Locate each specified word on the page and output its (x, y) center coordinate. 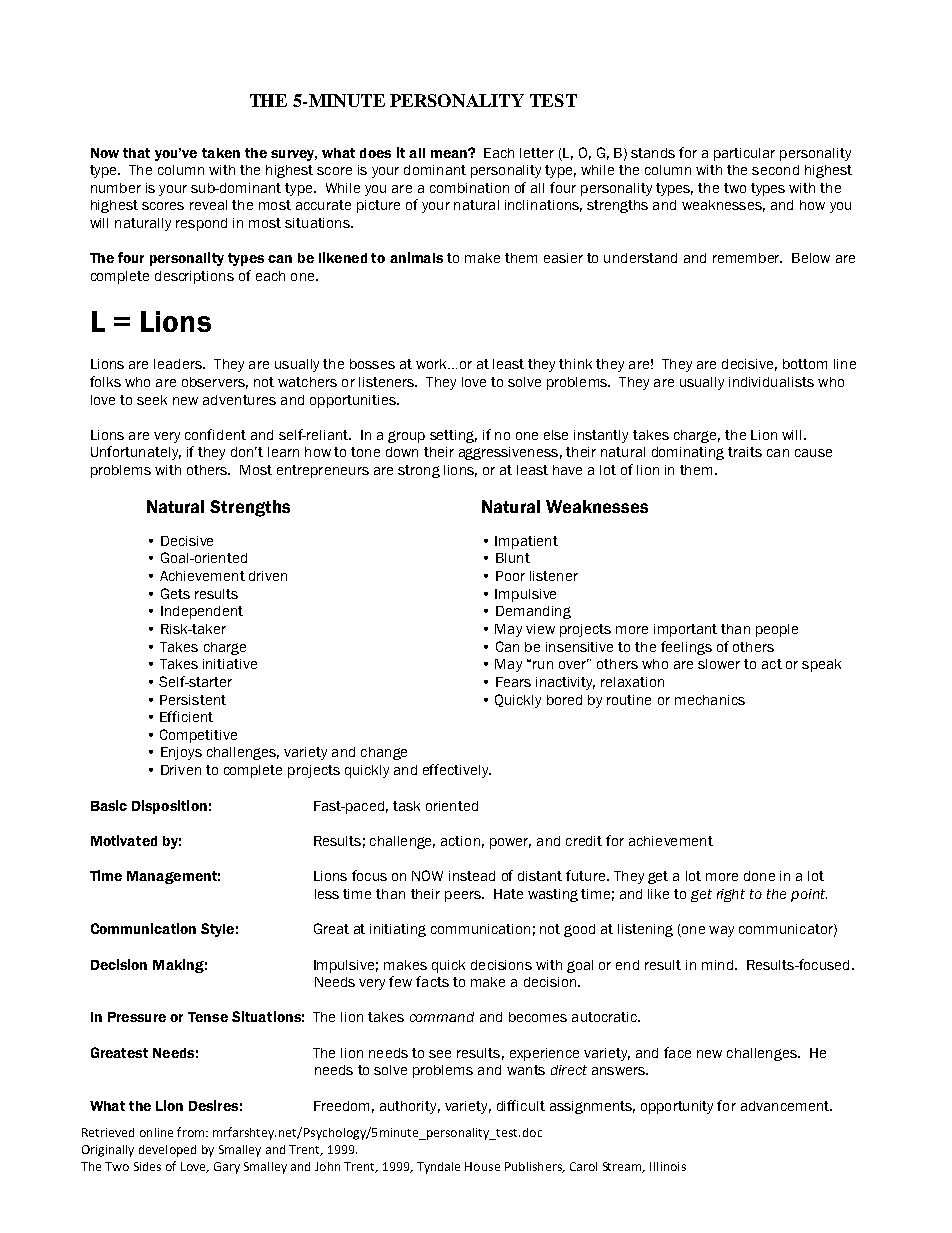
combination (469, 188)
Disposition (169, 807)
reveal (208, 205)
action (460, 841)
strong (419, 471)
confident (215, 434)
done (759, 876)
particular (744, 154)
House (482, 1166)
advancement (786, 1106)
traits (745, 452)
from (192, 1132)
